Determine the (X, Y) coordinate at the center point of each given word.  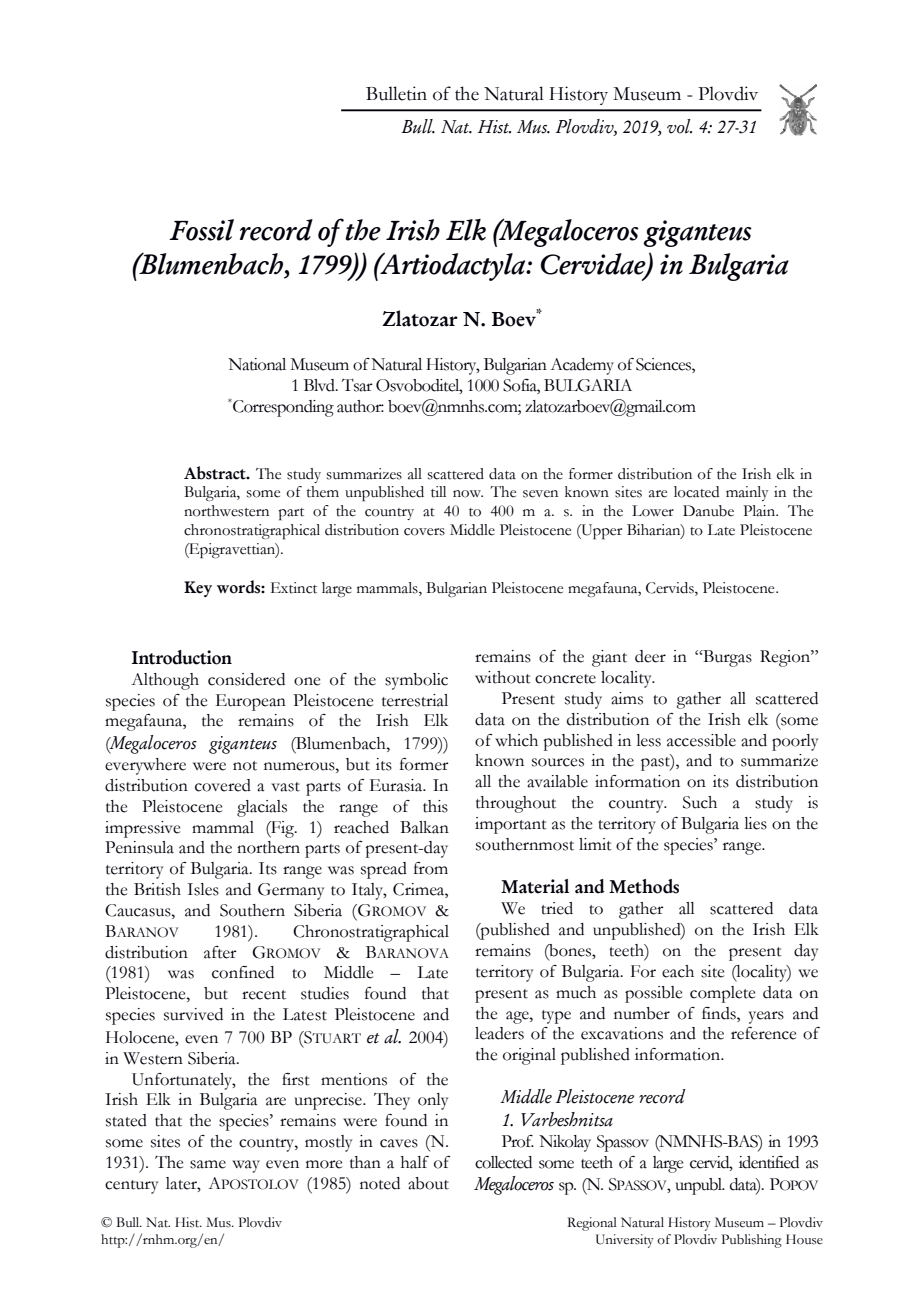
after (220, 952)
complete (722, 994)
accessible (701, 740)
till (438, 492)
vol (679, 126)
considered (246, 679)
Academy (582, 366)
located (696, 492)
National (257, 364)
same (208, 1164)
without (503, 677)
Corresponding (282, 408)
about (428, 1183)
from (431, 868)
